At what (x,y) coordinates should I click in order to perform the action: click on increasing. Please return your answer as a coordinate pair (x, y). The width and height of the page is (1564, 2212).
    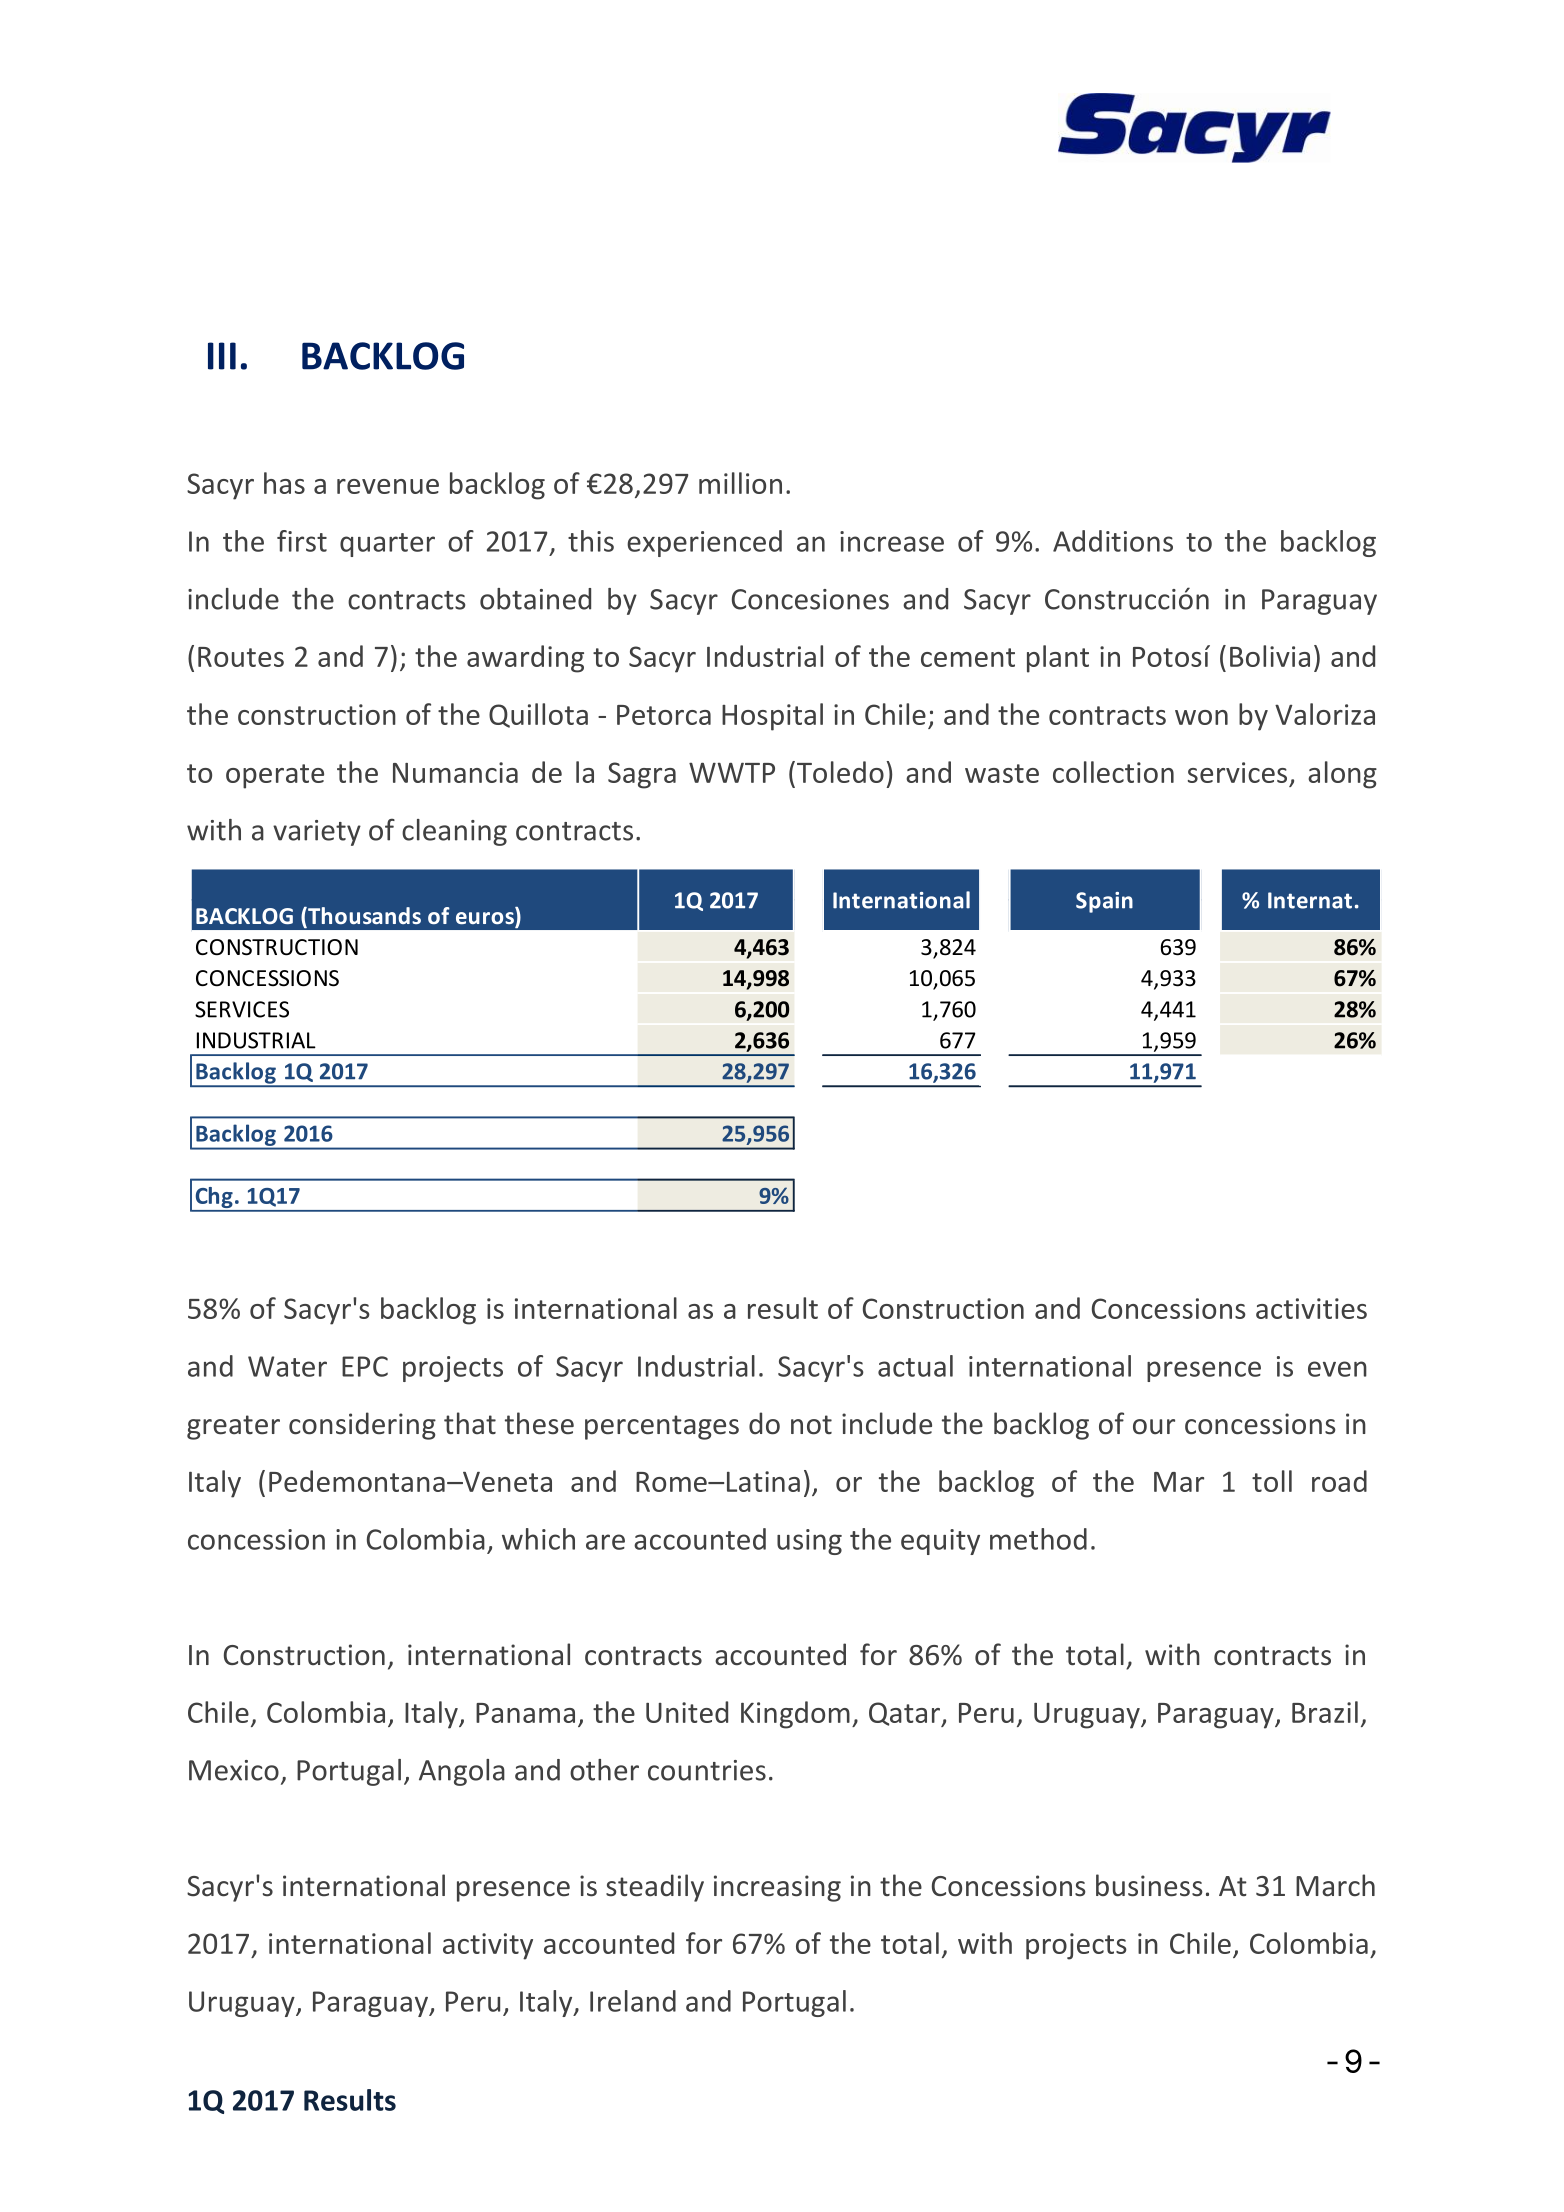
    Looking at the image, I should click on (777, 1888).
